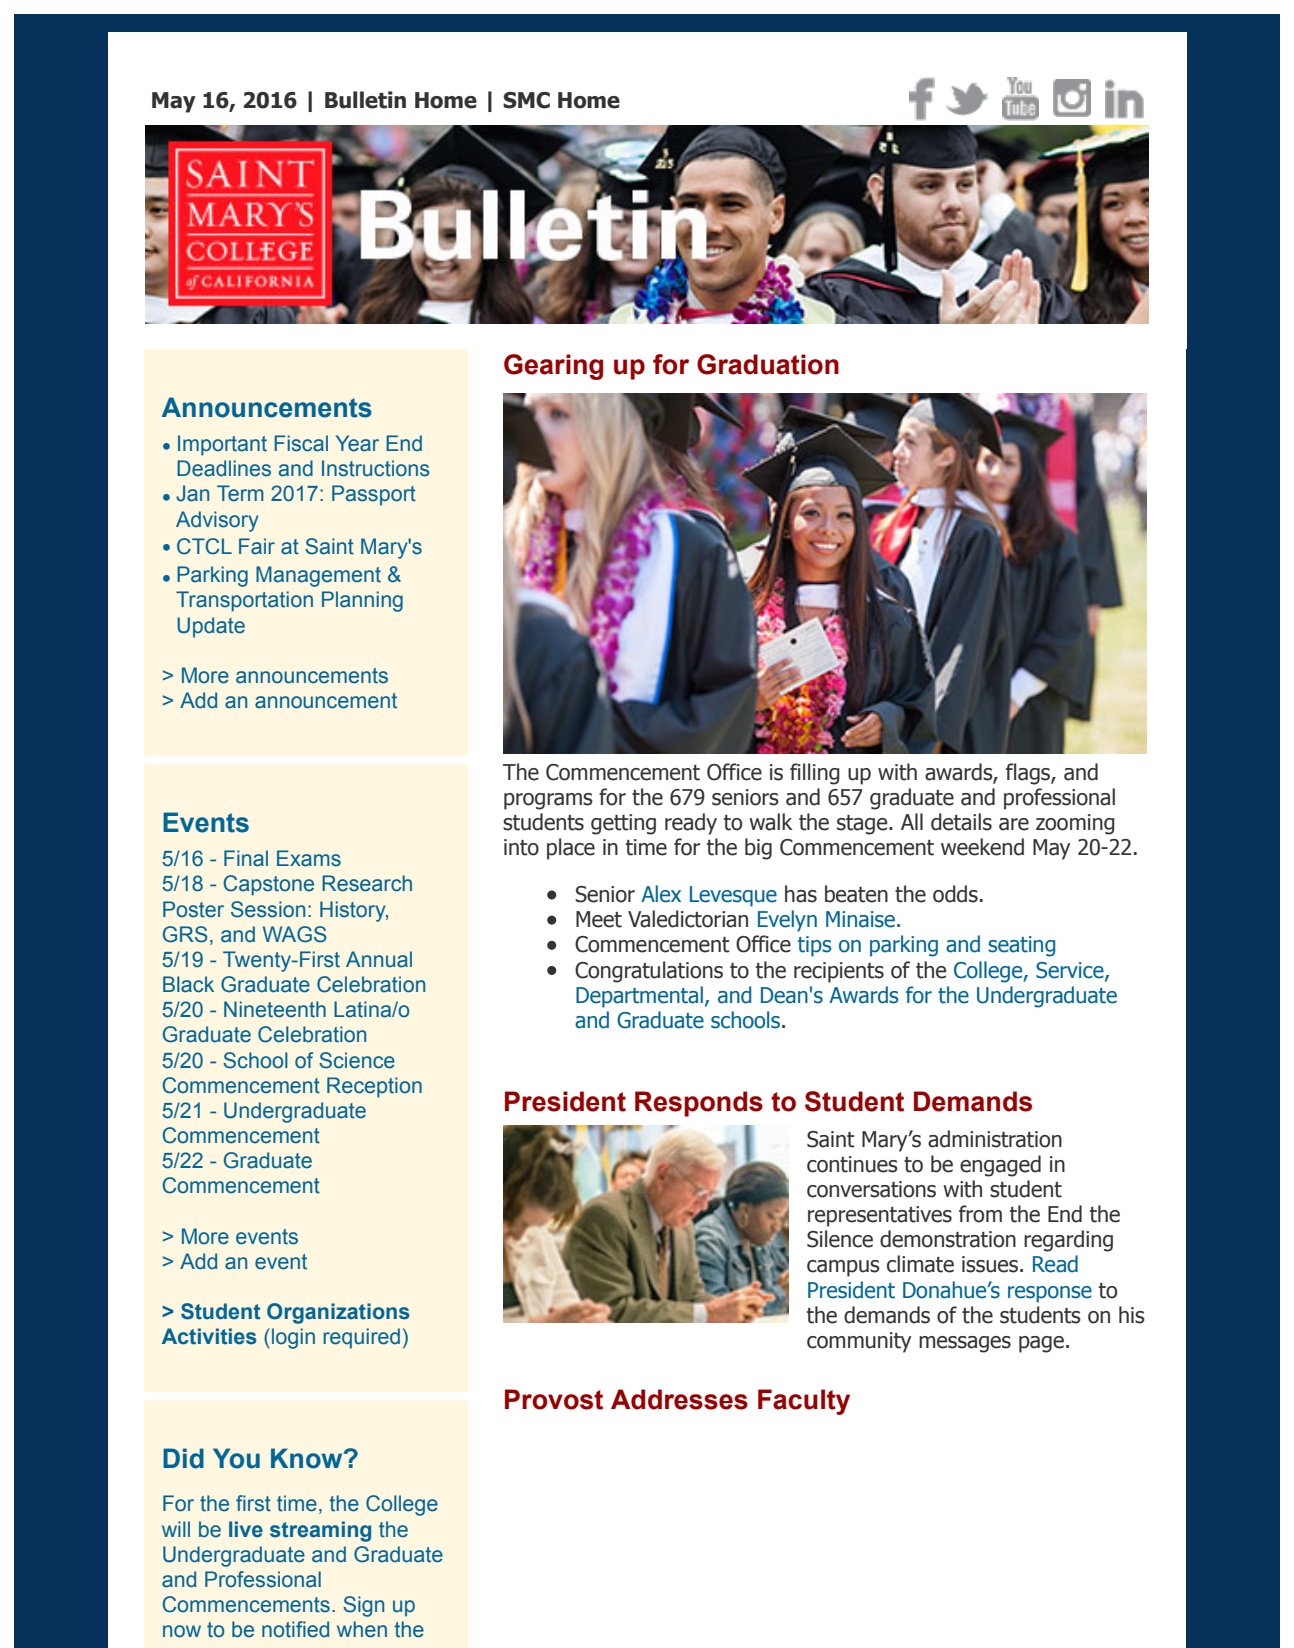  I want to click on Graduation, so click(768, 364).
